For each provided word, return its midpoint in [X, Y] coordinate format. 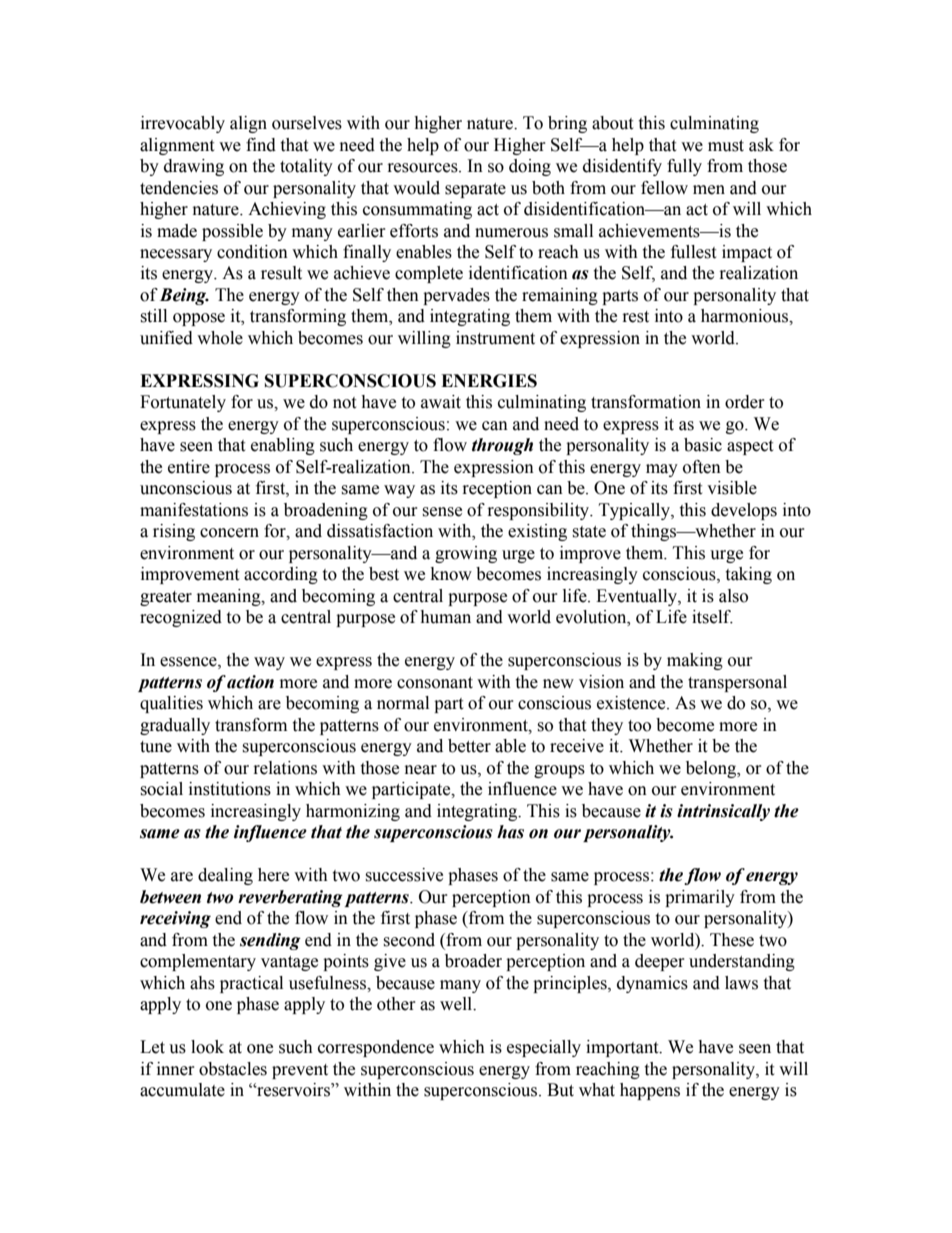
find [261, 145]
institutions [230, 789]
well [457, 1004]
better [469, 746]
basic [703, 445]
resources [424, 168]
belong [712, 769]
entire [189, 467]
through [502, 446]
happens [650, 1091]
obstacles [233, 1069]
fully [684, 167]
